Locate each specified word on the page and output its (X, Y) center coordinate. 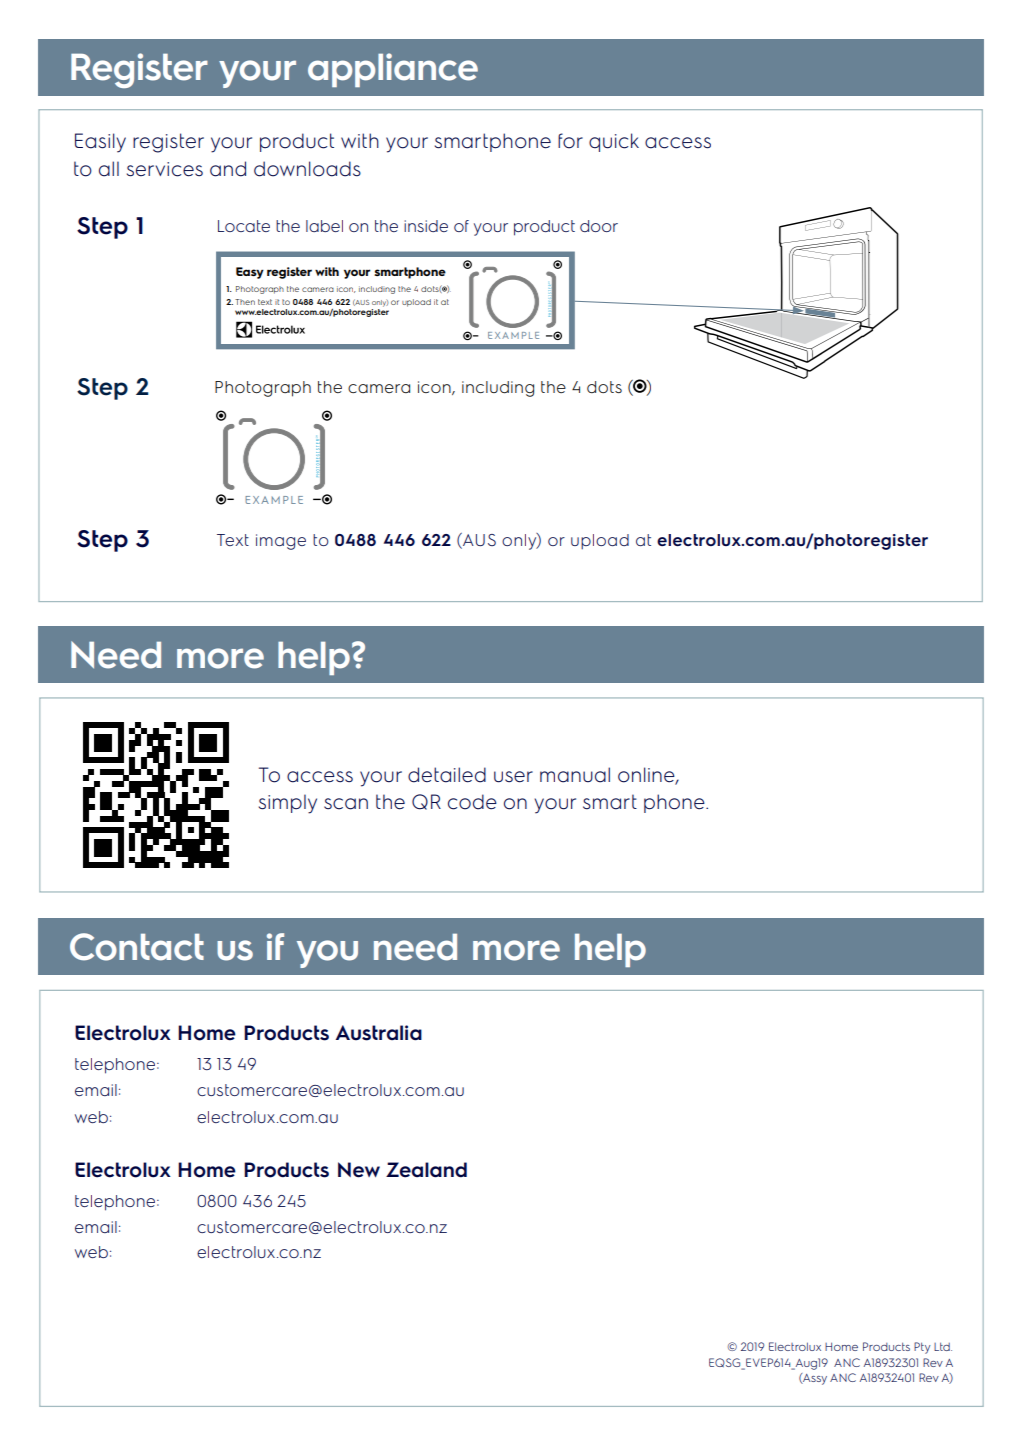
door (599, 226)
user (513, 777)
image (281, 542)
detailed (447, 775)
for (570, 141)
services (165, 169)
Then (245, 302)
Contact (137, 947)
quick (614, 142)
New (359, 1170)
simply (288, 804)
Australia (379, 1033)
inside (426, 226)
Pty (922, 1348)
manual (575, 775)
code (472, 802)
